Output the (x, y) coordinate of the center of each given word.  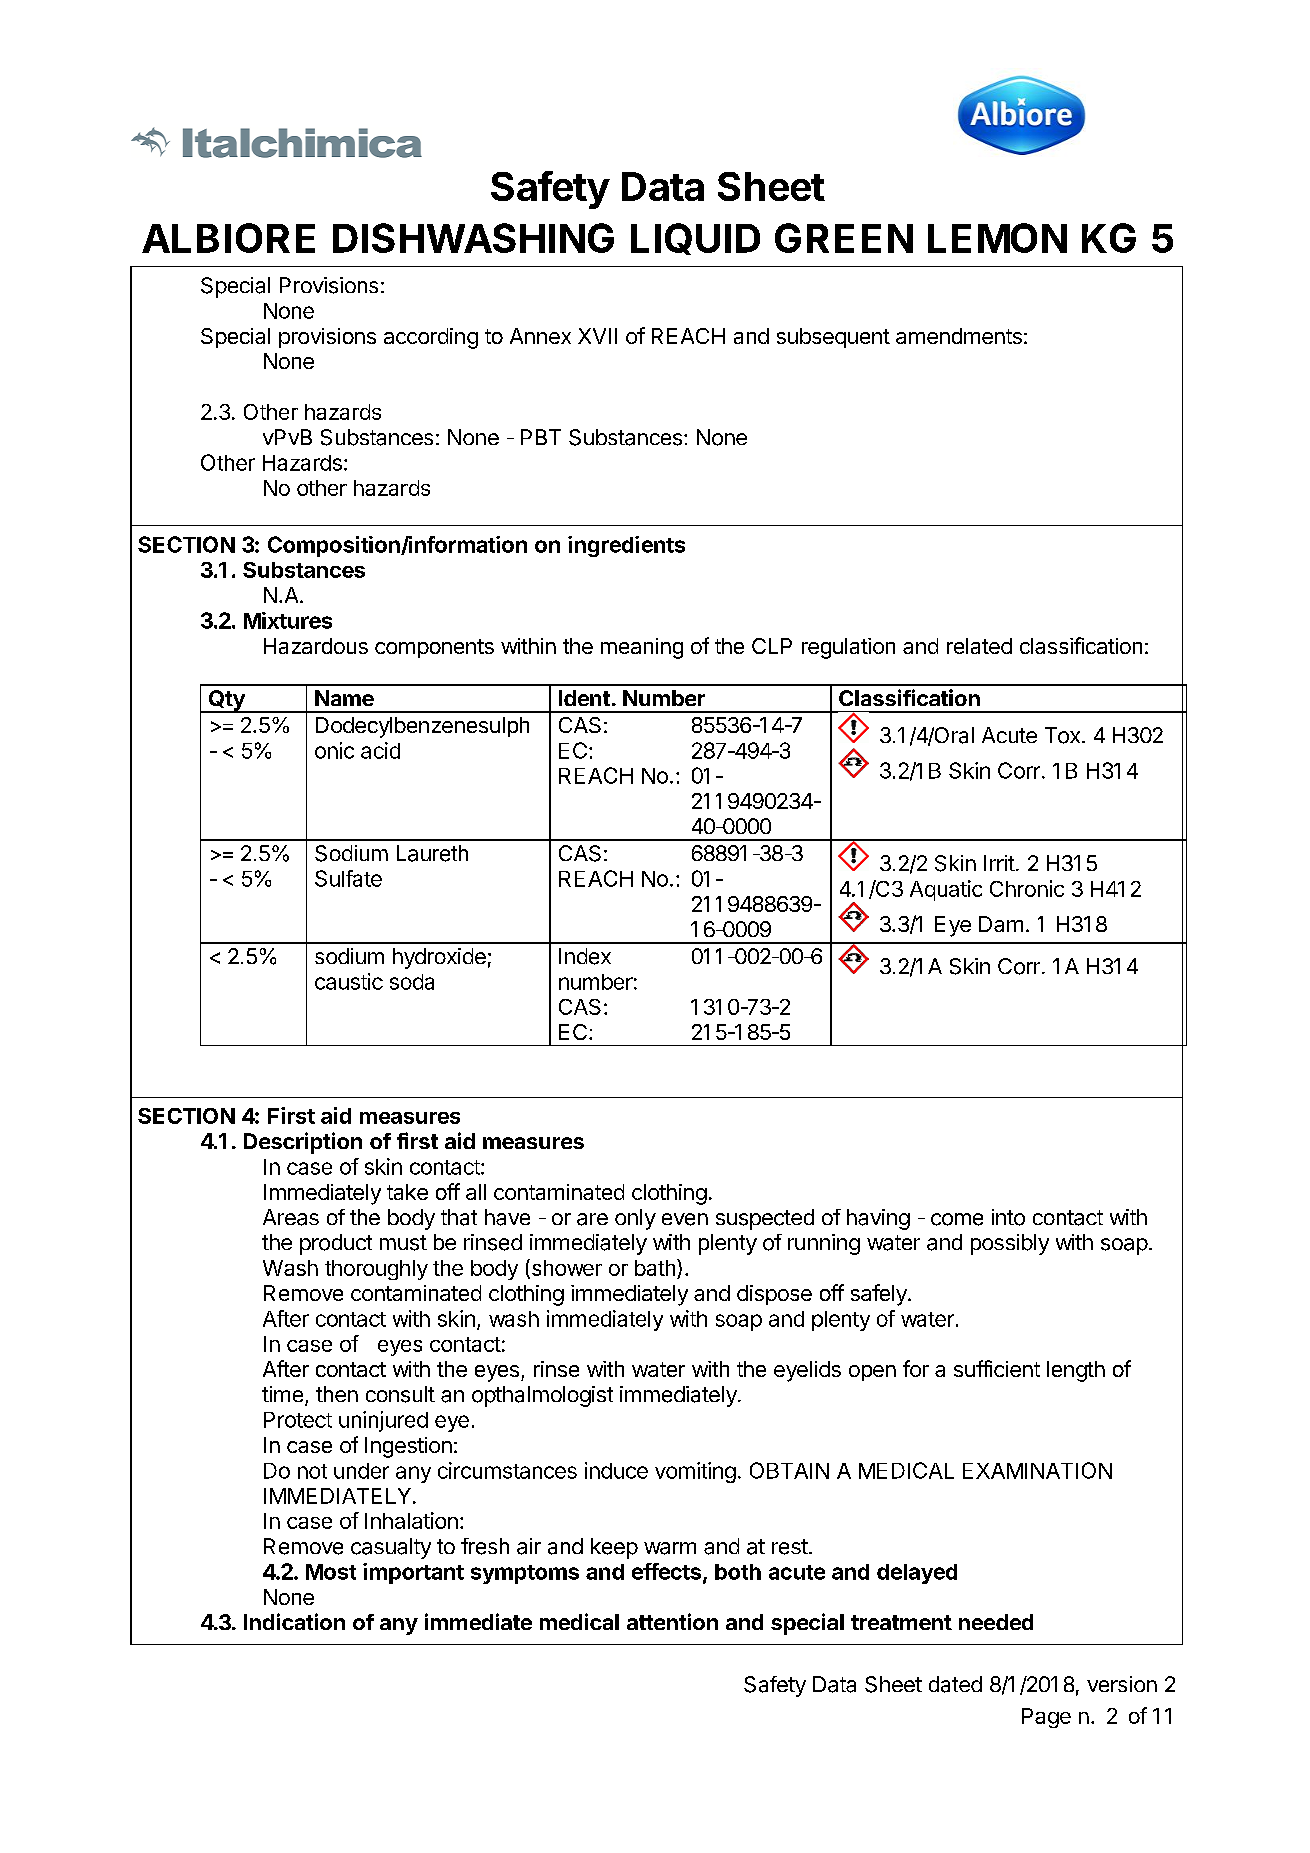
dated (955, 1684)
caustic (349, 981)
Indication (294, 1621)
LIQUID (695, 239)
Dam (1001, 924)
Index (585, 956)
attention (672, 1621)
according (431, 338)
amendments (959, 336)
